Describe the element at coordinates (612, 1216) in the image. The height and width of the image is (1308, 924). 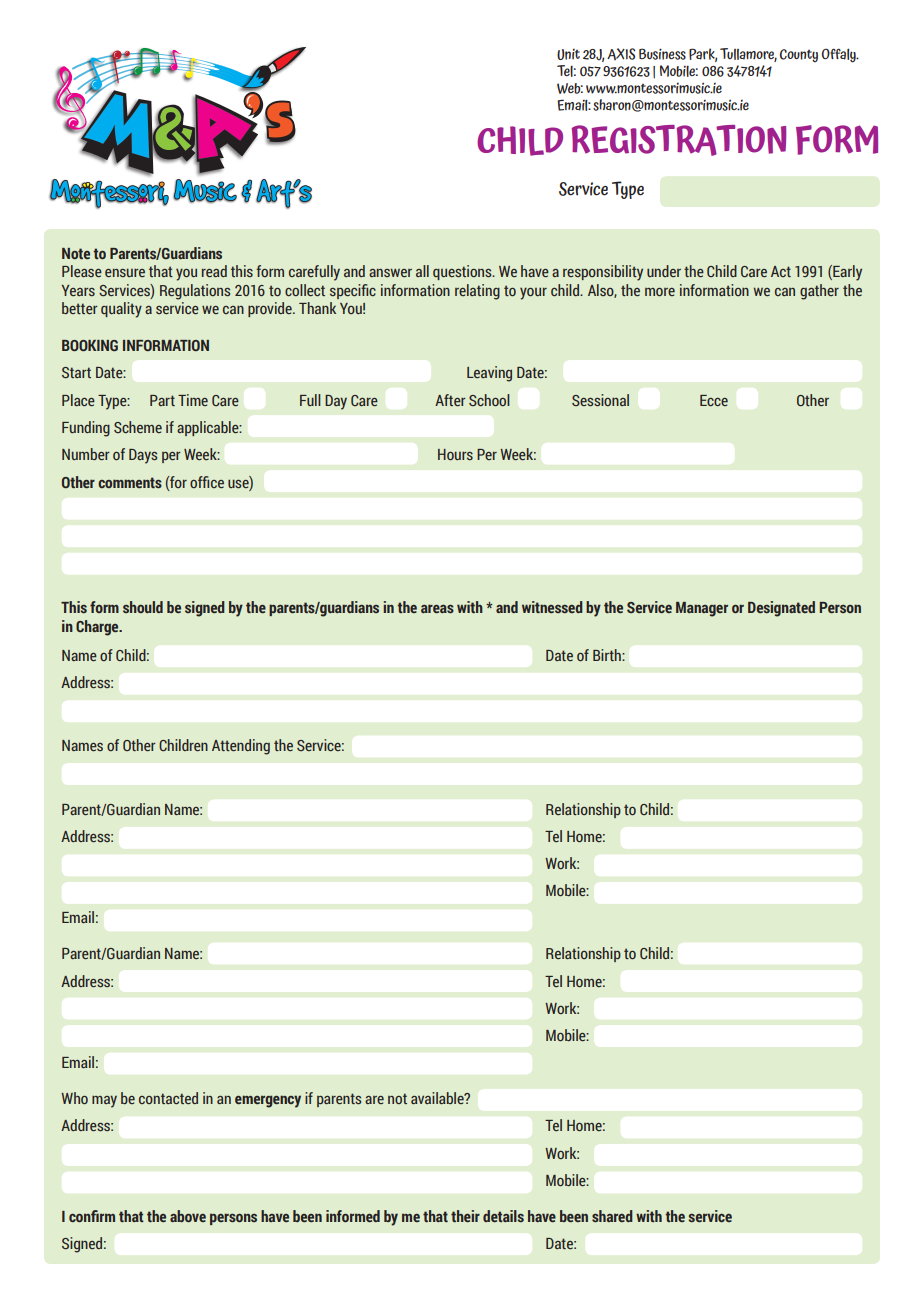
I see `shared` at that location.
